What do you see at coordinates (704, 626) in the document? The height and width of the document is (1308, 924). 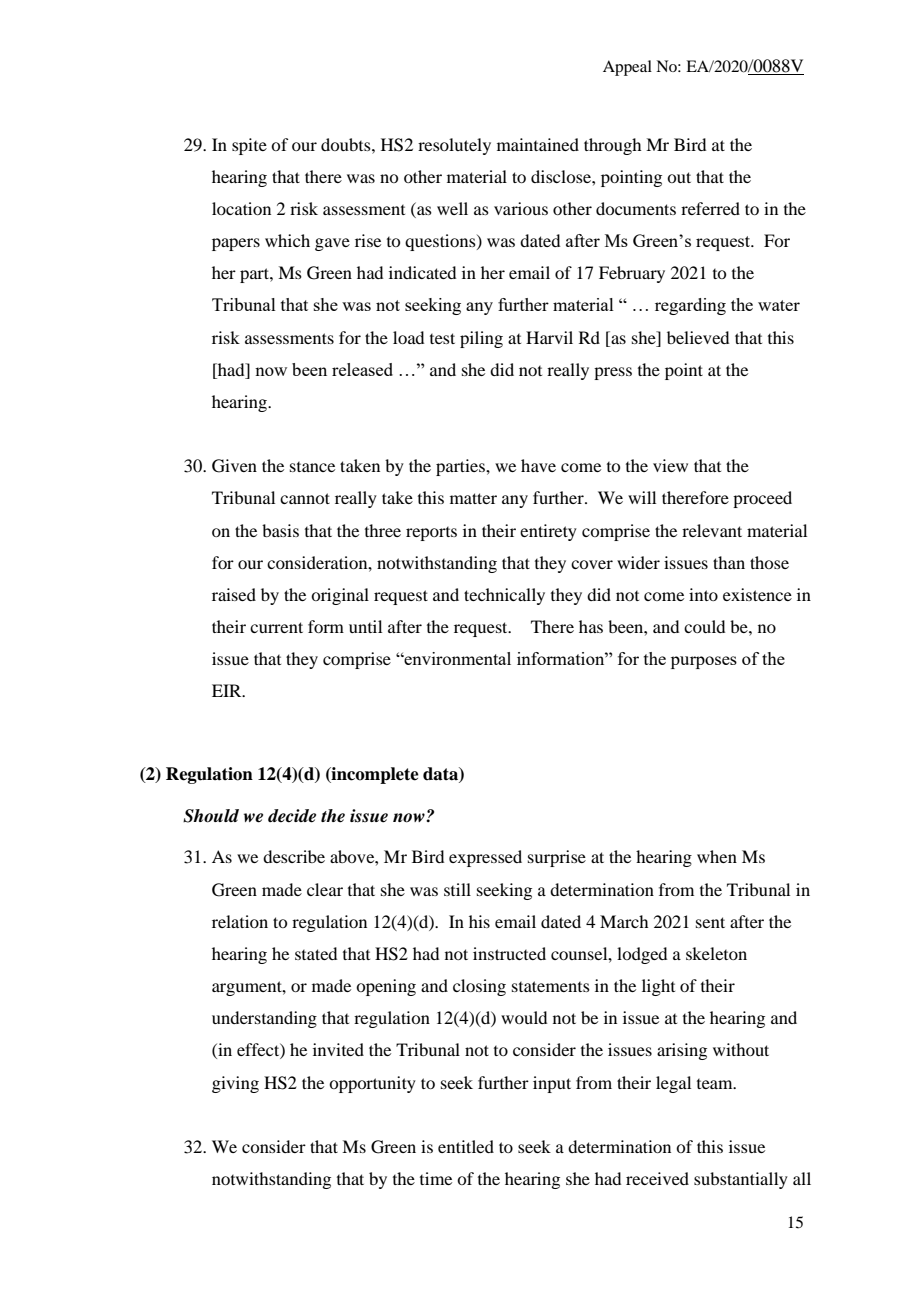 I see `could` at bounding box center [704, 626].
